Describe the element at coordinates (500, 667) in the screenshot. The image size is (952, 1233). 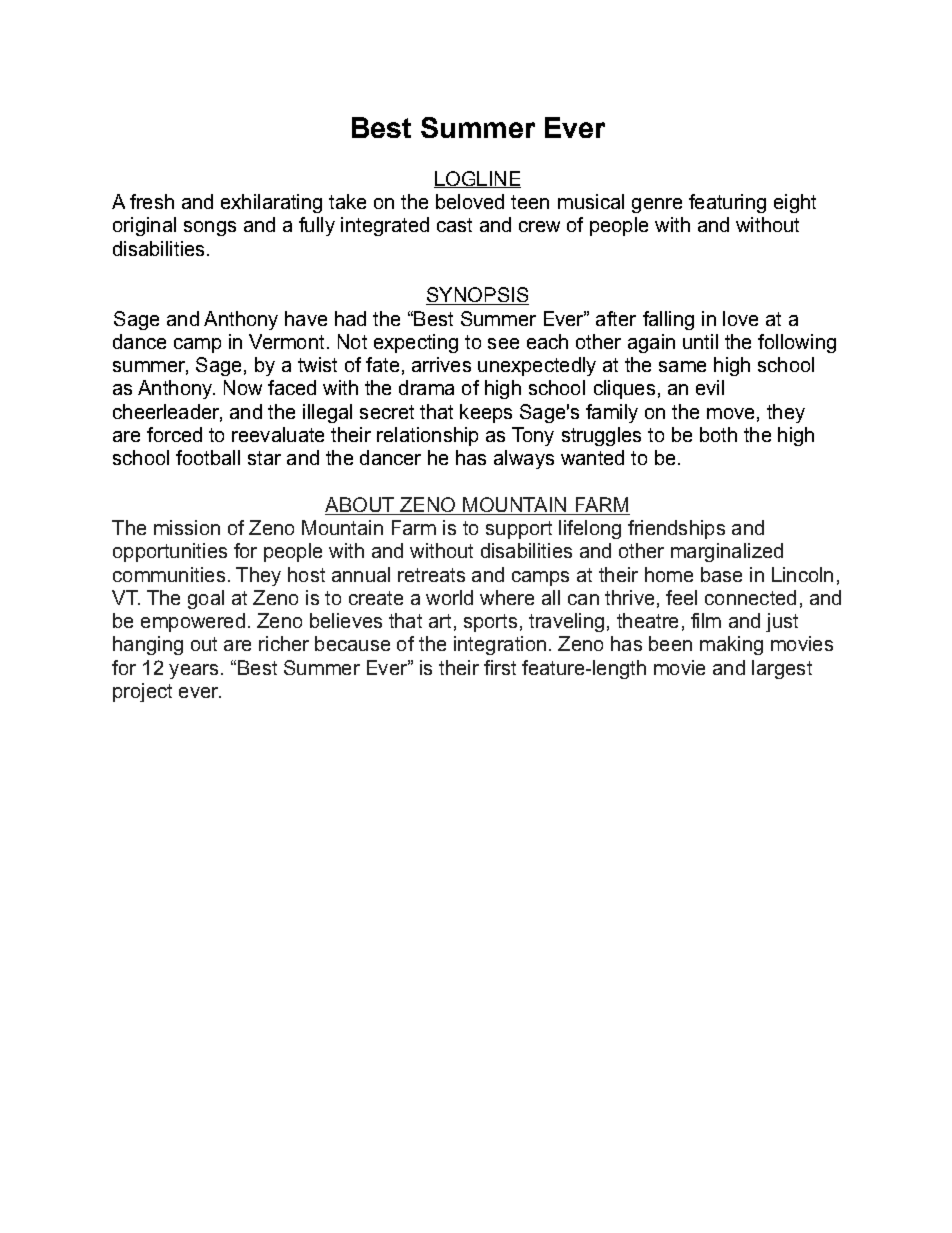
I see `first` at that location.
